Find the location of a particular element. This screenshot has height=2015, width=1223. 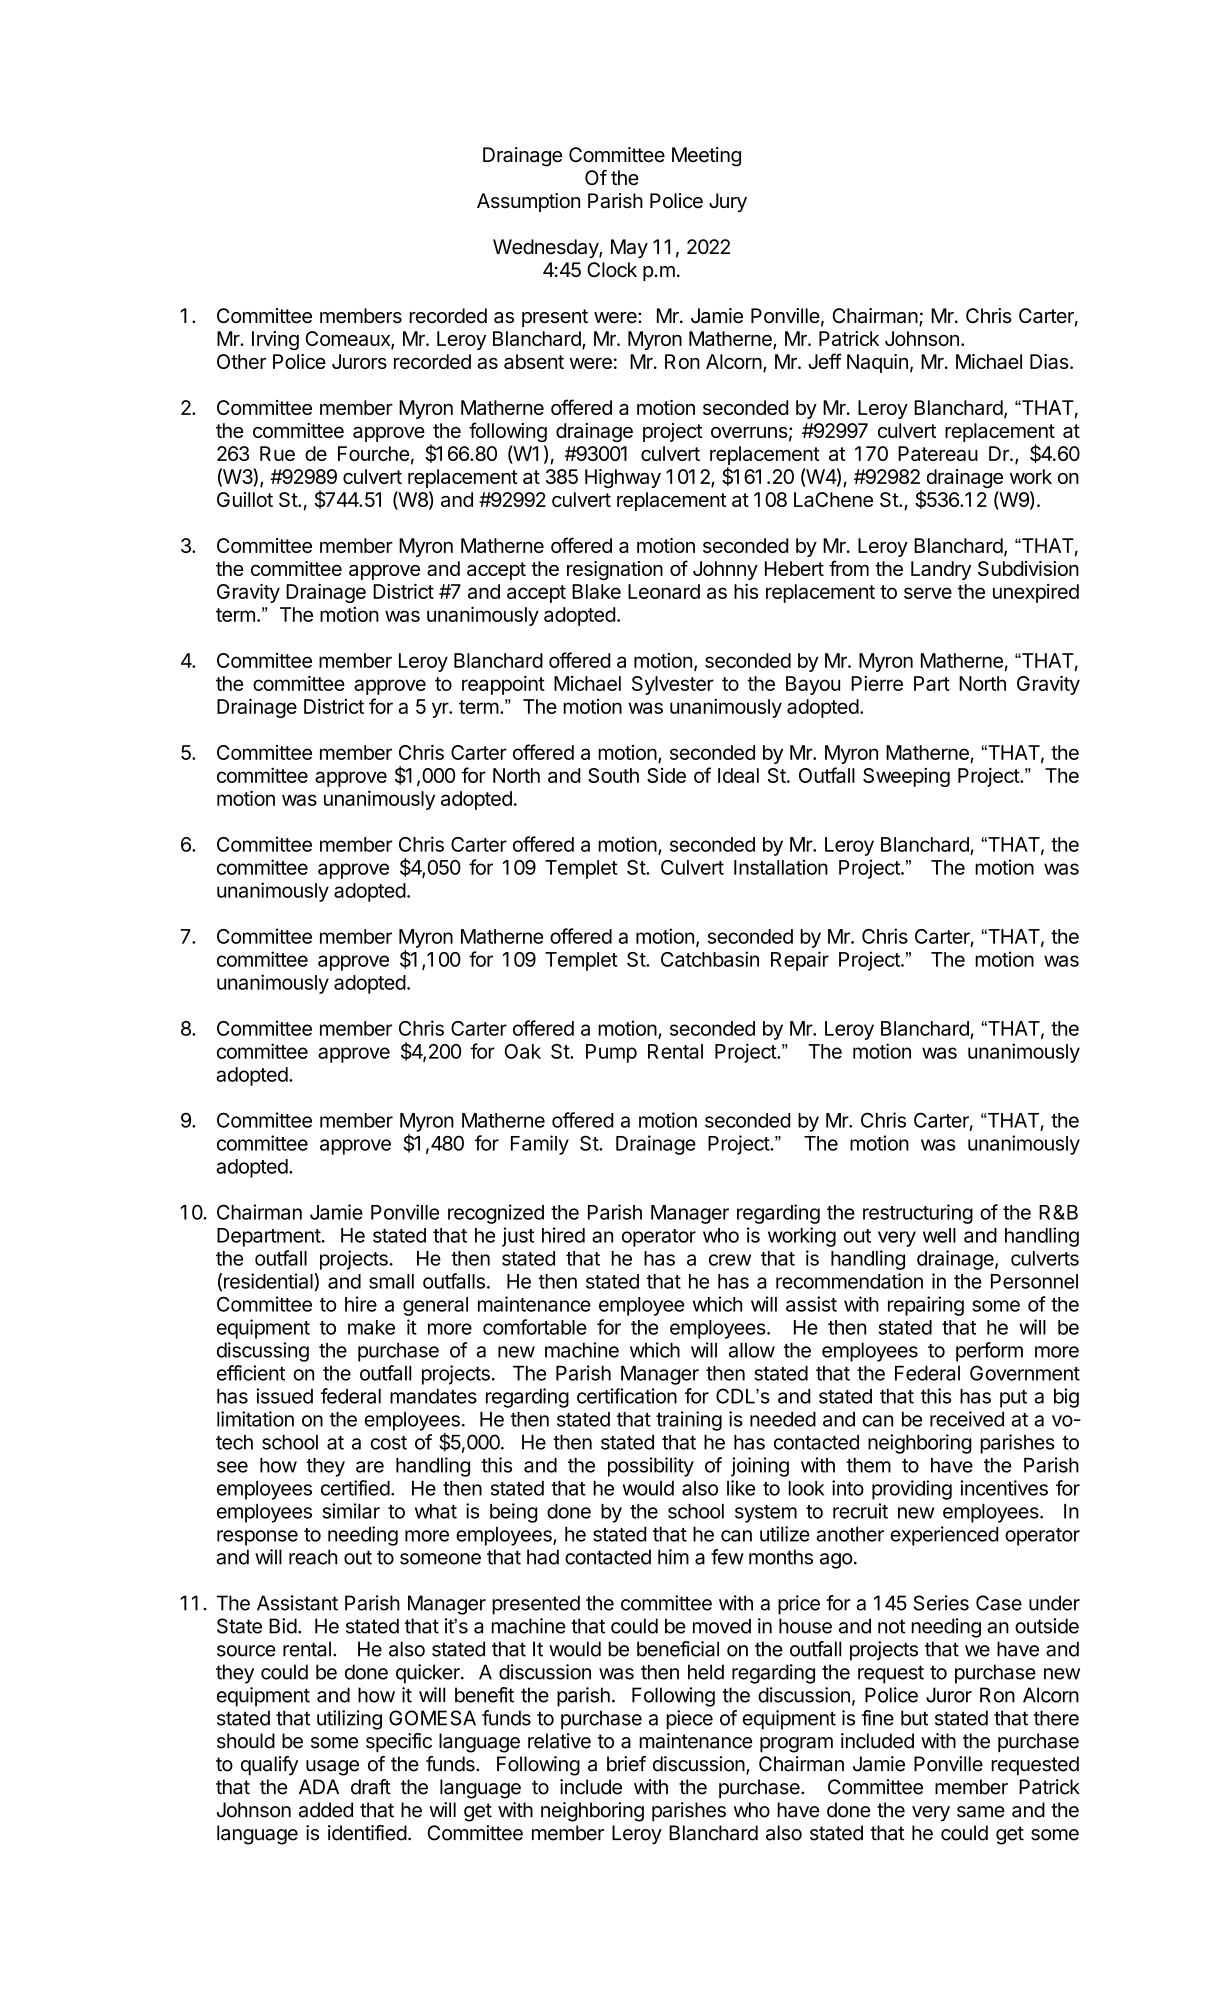

small is located at coordinates (391, 1281).
